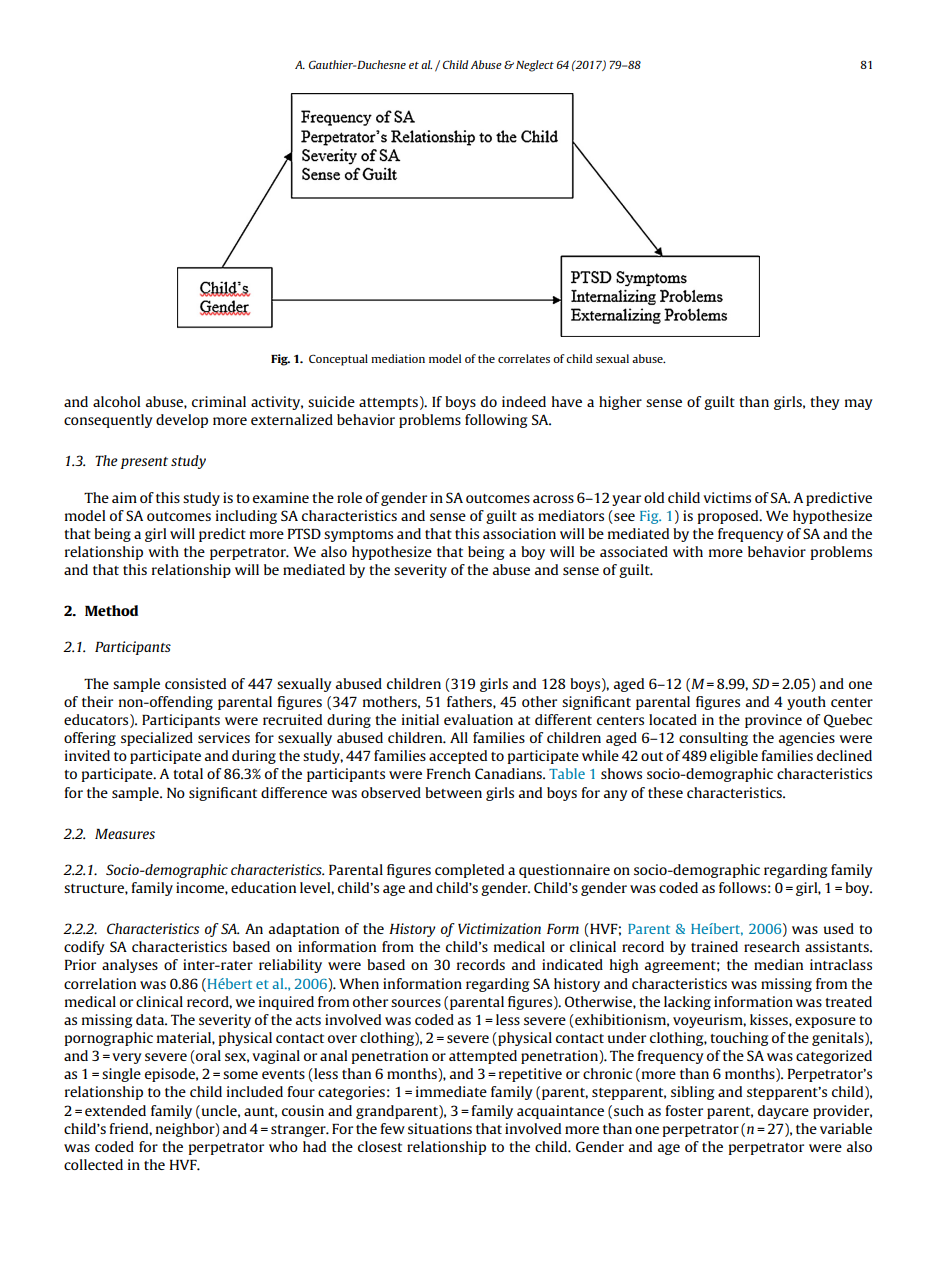  What do you see at coordinates (440, 1128) in the screenshot?
I see `situations` at bounding box center [440, 1128].
